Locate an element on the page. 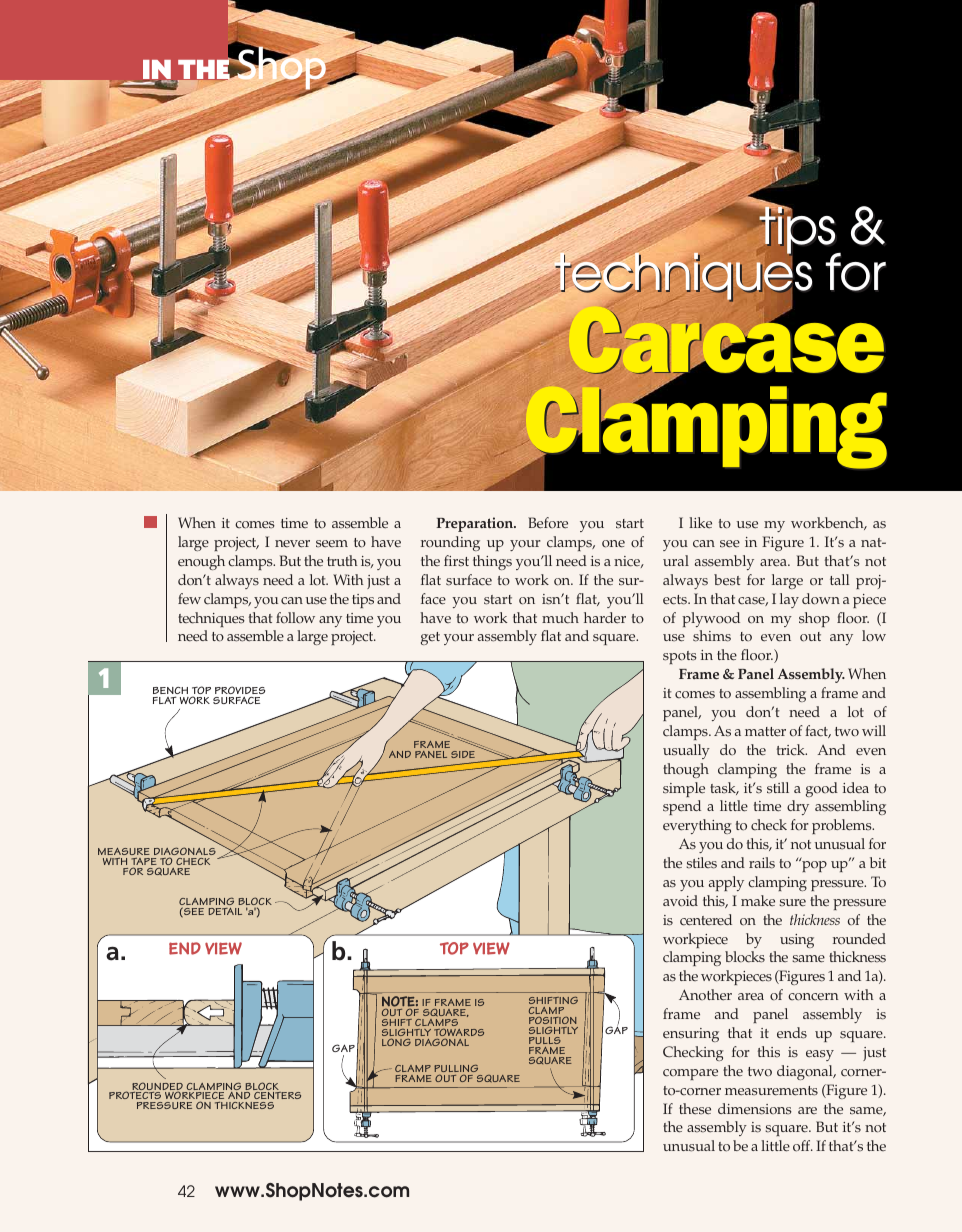 The height and width of the document is (1232, 962). Before is located at coordinates (548, 523).
